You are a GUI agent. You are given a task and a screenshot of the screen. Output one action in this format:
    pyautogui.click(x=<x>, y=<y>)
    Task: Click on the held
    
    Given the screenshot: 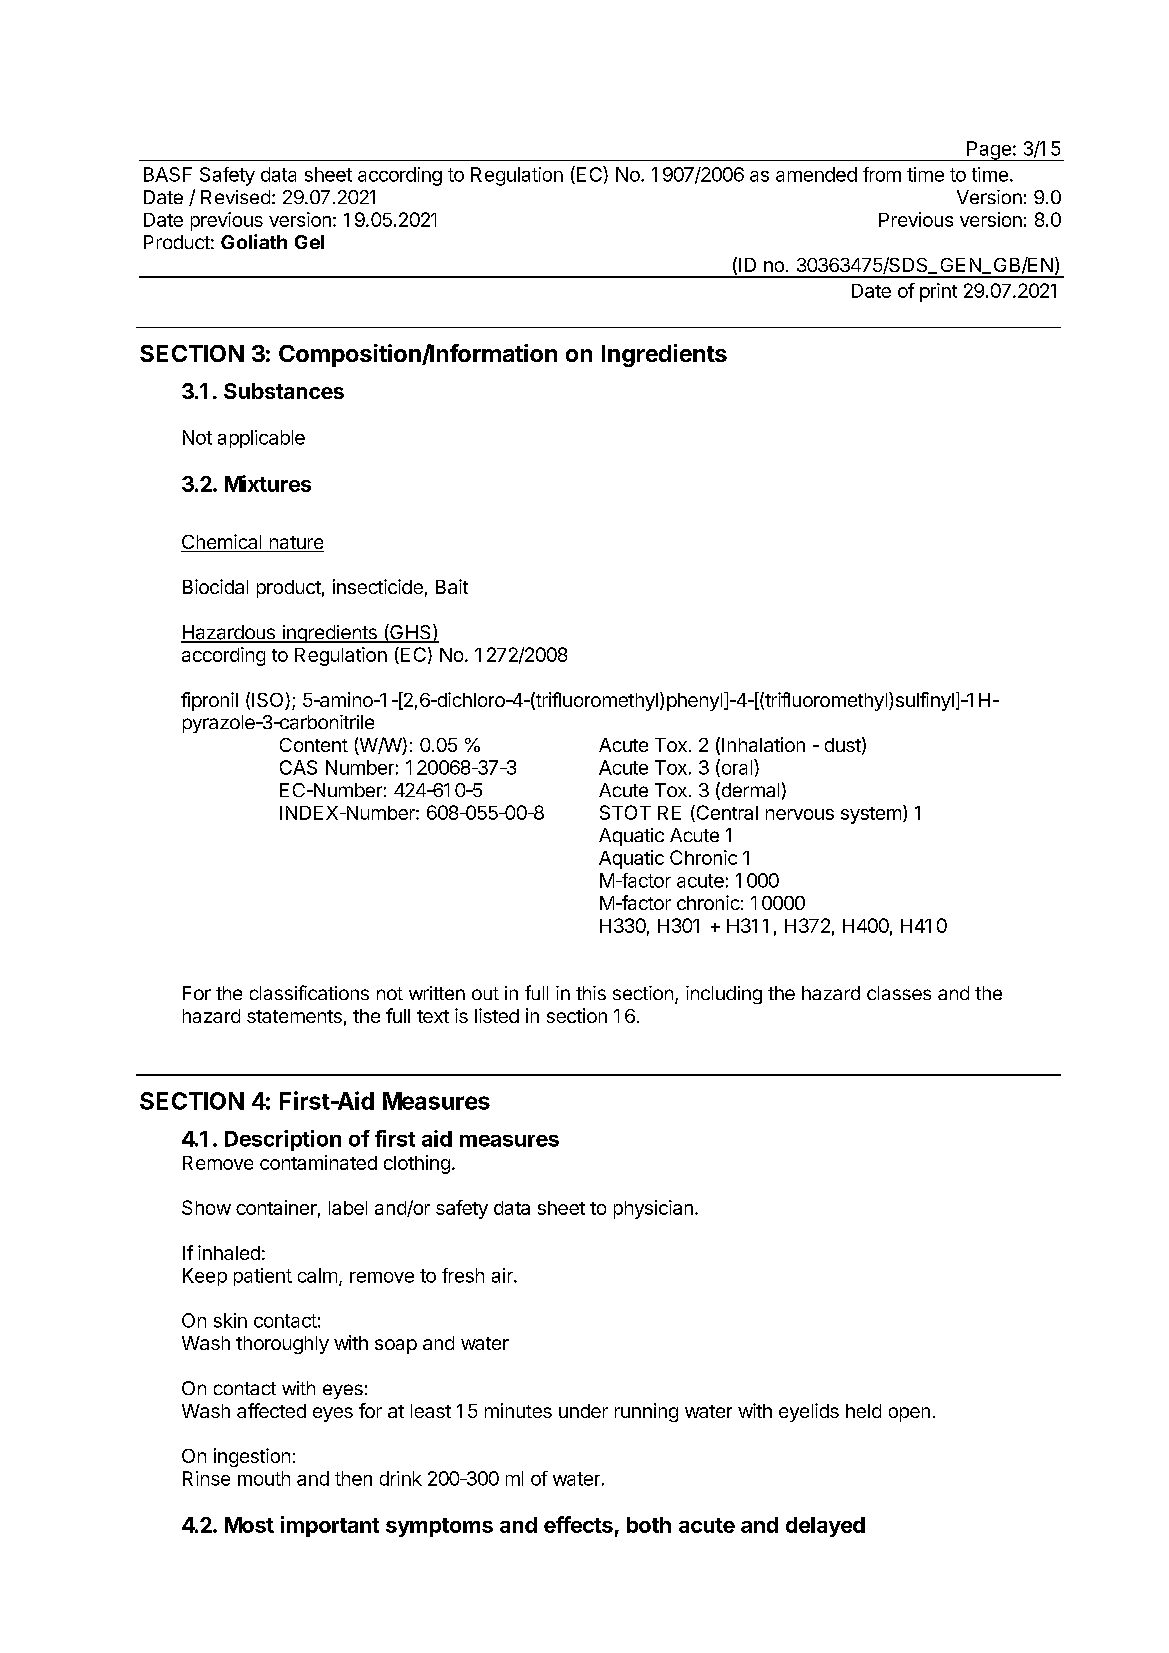 What is the action you would take?
    pyautogui.click(x=863, y=1411)
